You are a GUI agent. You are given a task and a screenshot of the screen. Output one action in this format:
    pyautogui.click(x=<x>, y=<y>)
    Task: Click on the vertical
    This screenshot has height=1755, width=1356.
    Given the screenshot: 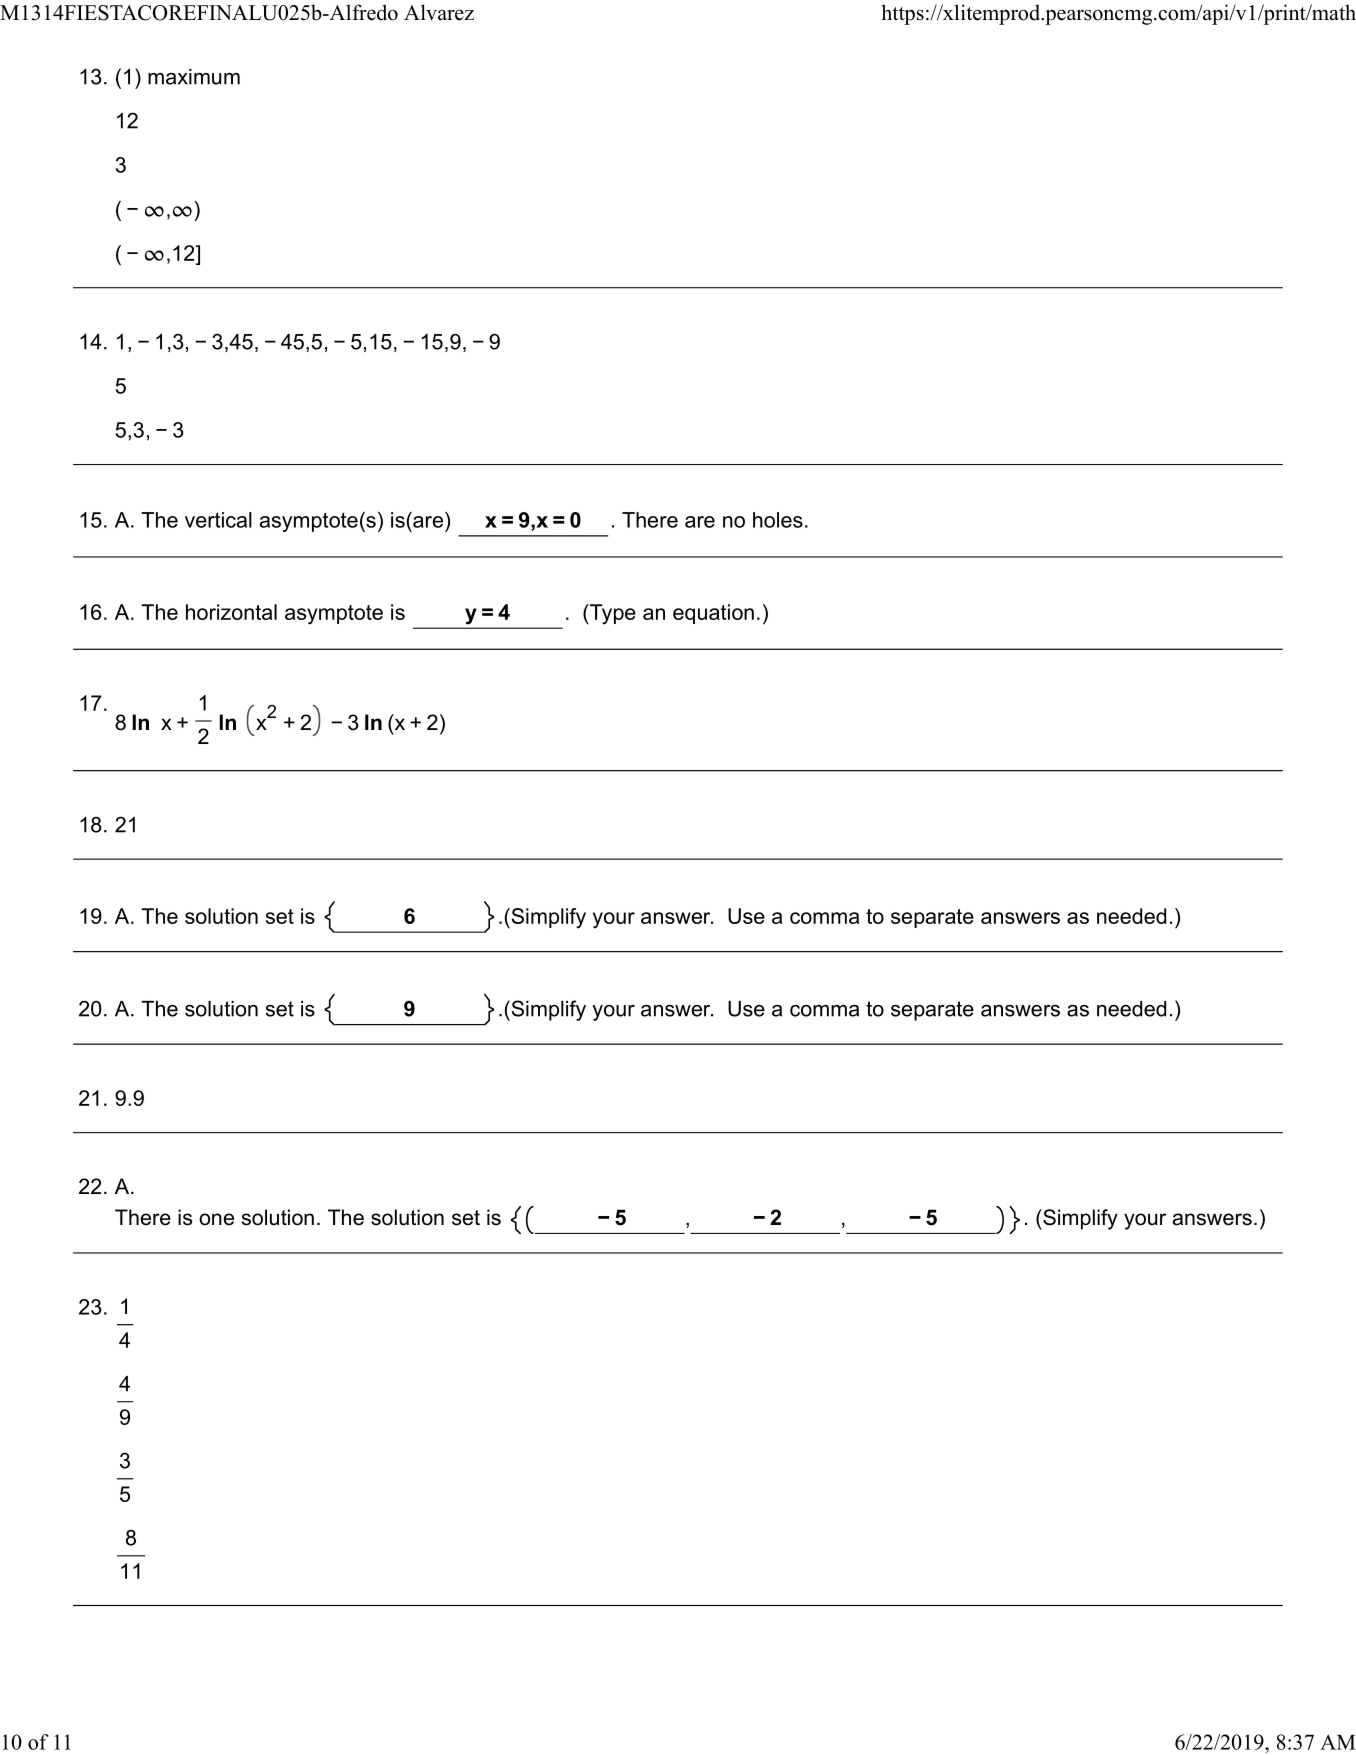 What is the action you would take?
    pyautogui.click(x=218, y=520)
